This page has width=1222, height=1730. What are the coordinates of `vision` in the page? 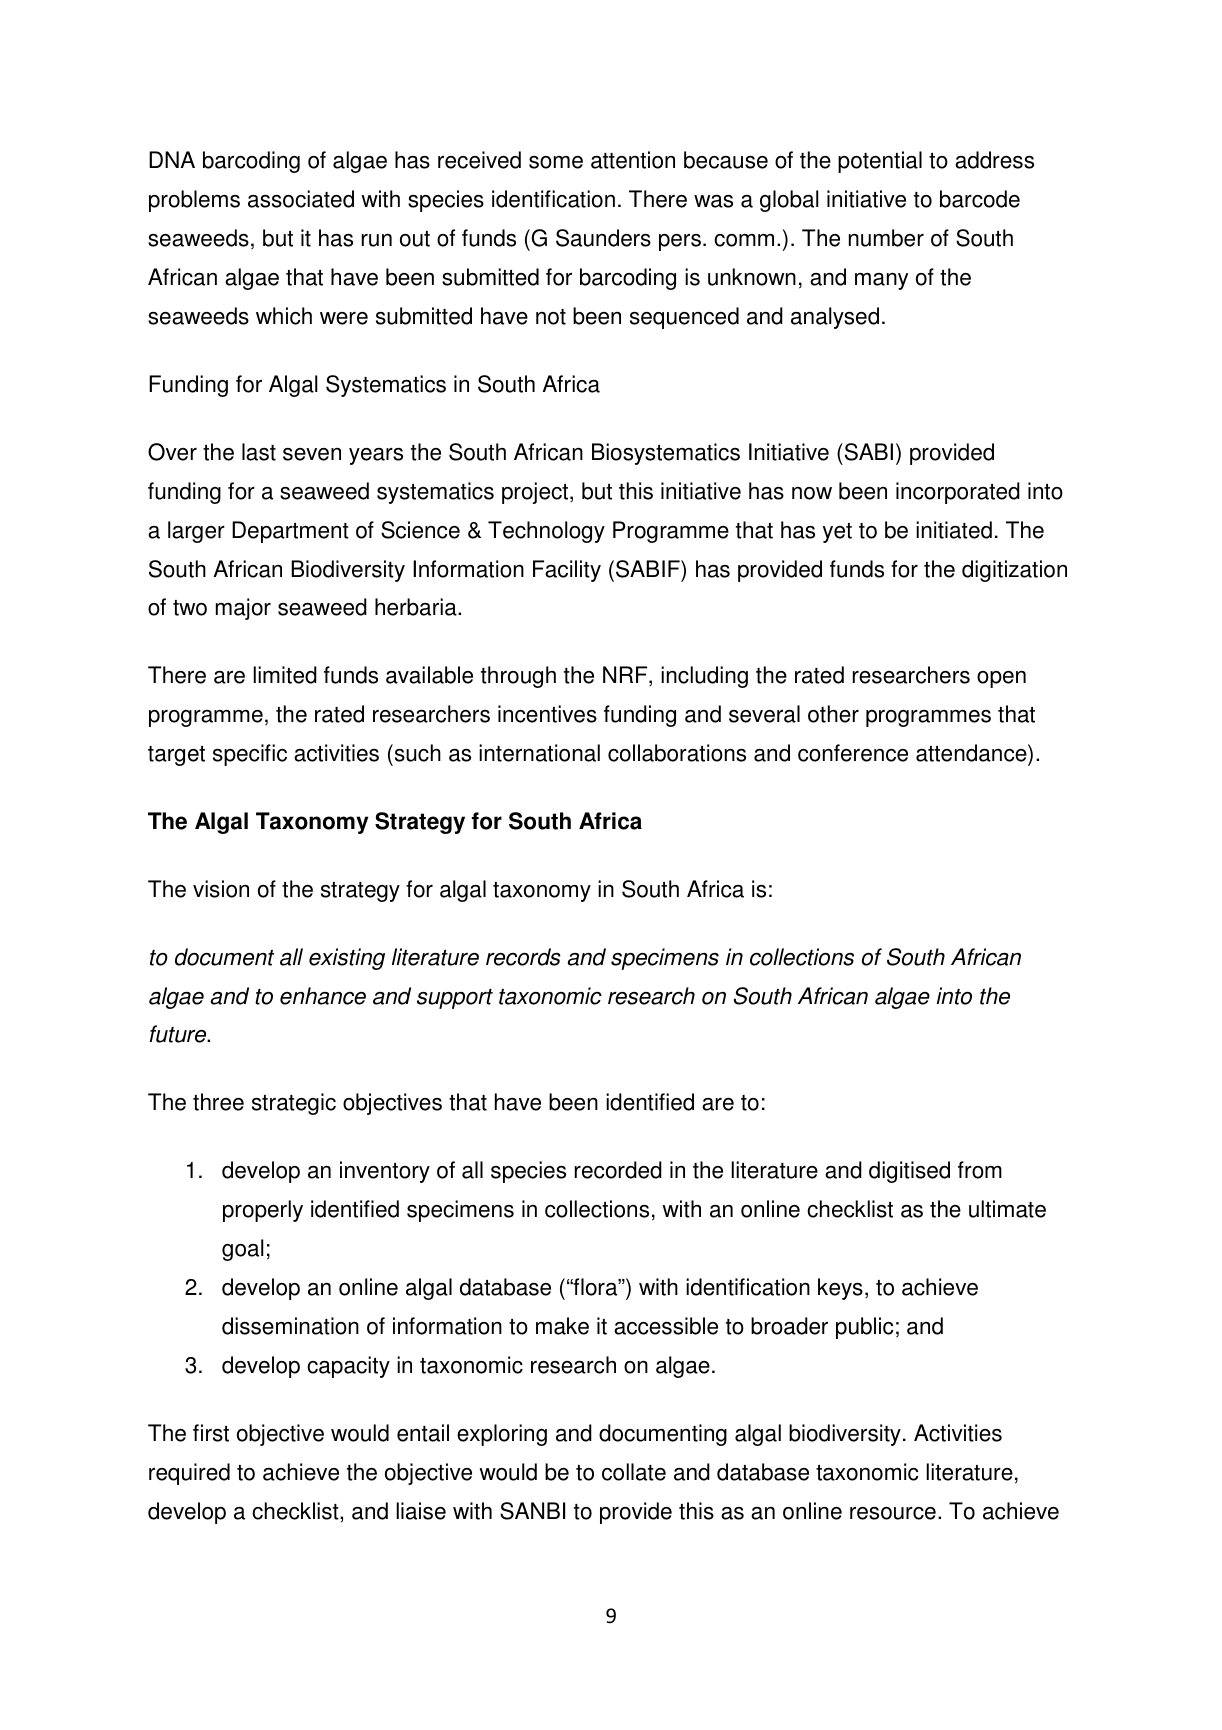 It's located at (221, 889).
